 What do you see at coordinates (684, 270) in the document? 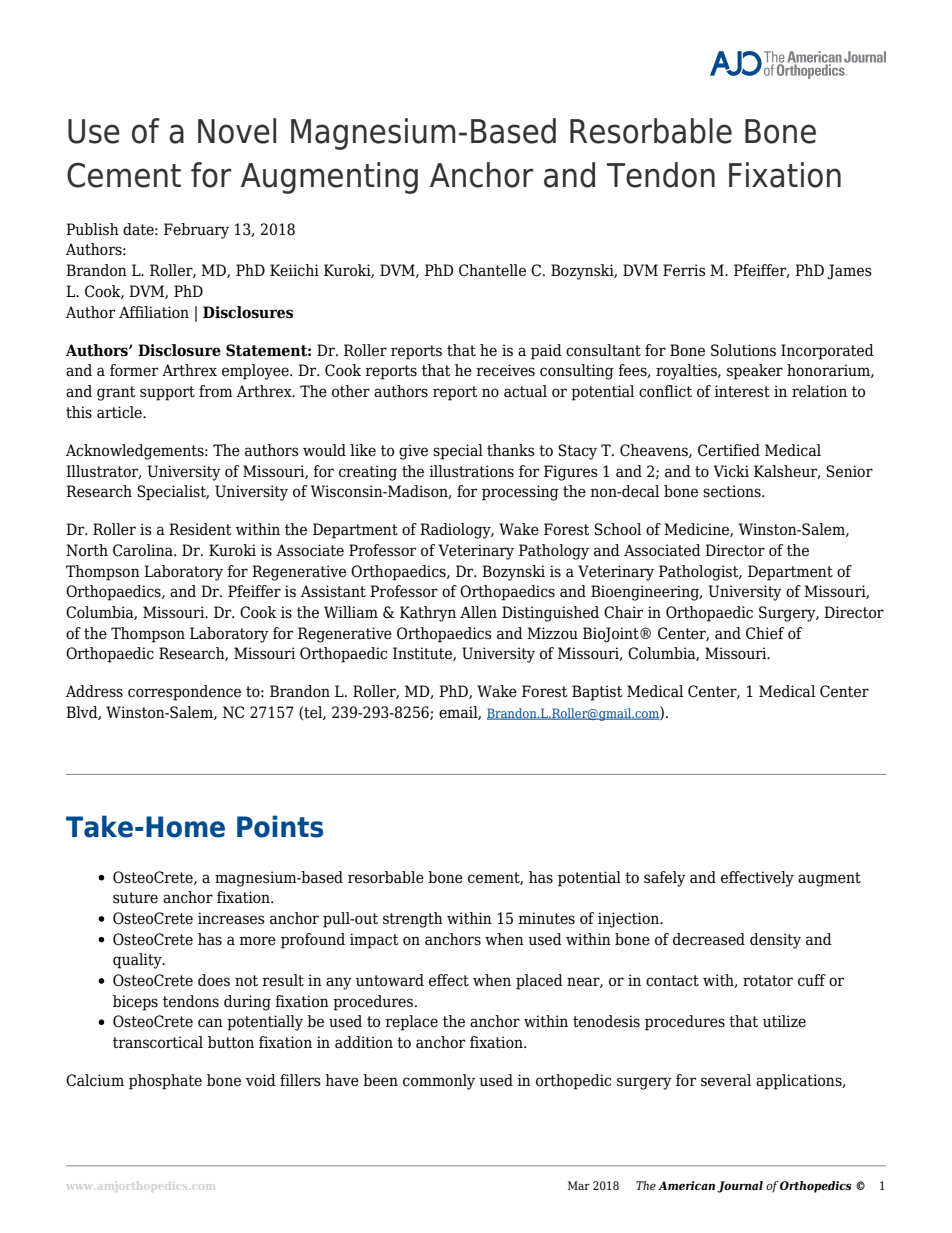
I see `Ferris` at bounding box center [684, 270].
